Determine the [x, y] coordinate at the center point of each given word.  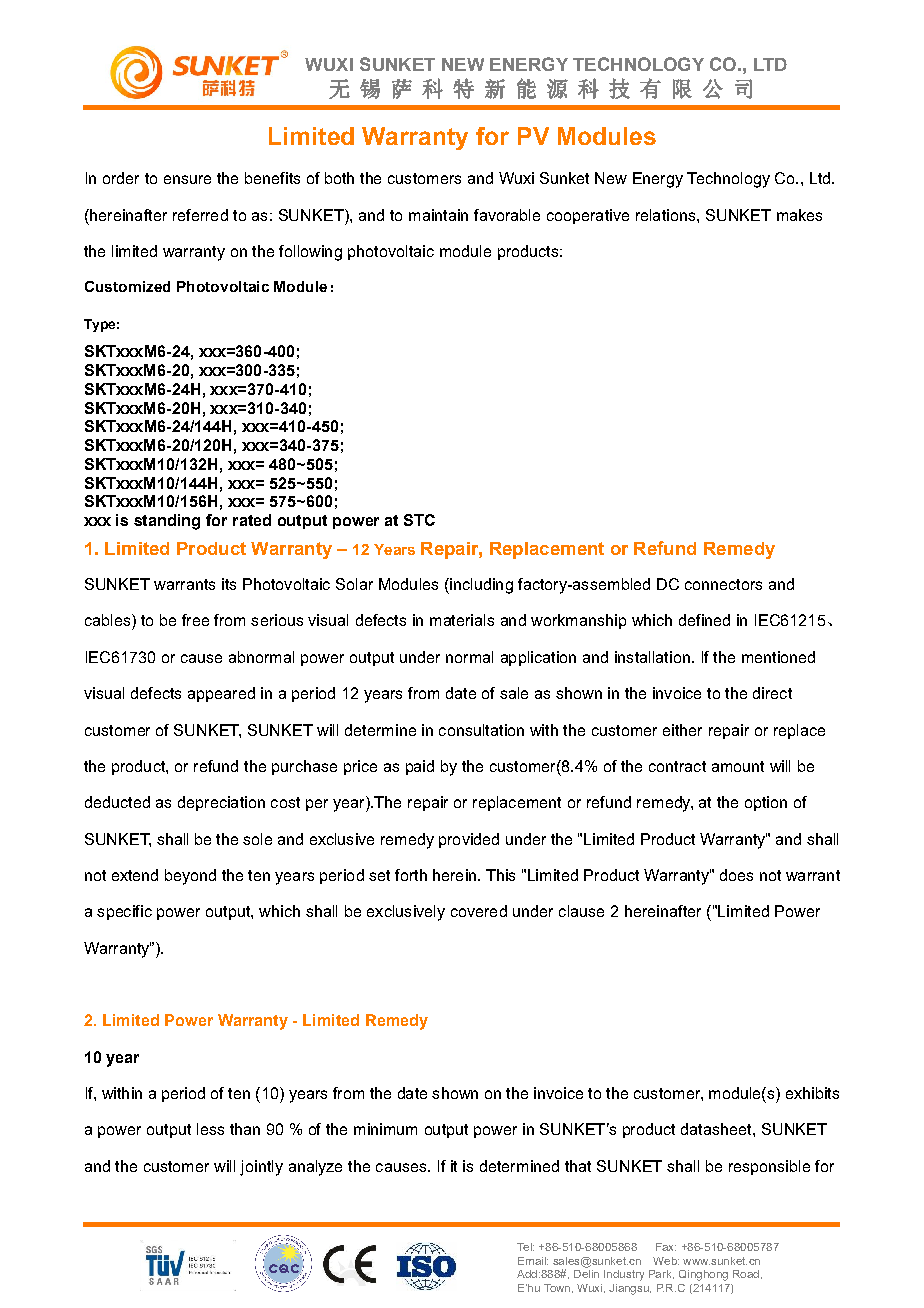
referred [200, 215]
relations [667, 215]
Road [746, 1274]
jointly [261, 1168]
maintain [438, 215]
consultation [481, 730]
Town [557, 1288]
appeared [221, 694]
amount [738, 766]
